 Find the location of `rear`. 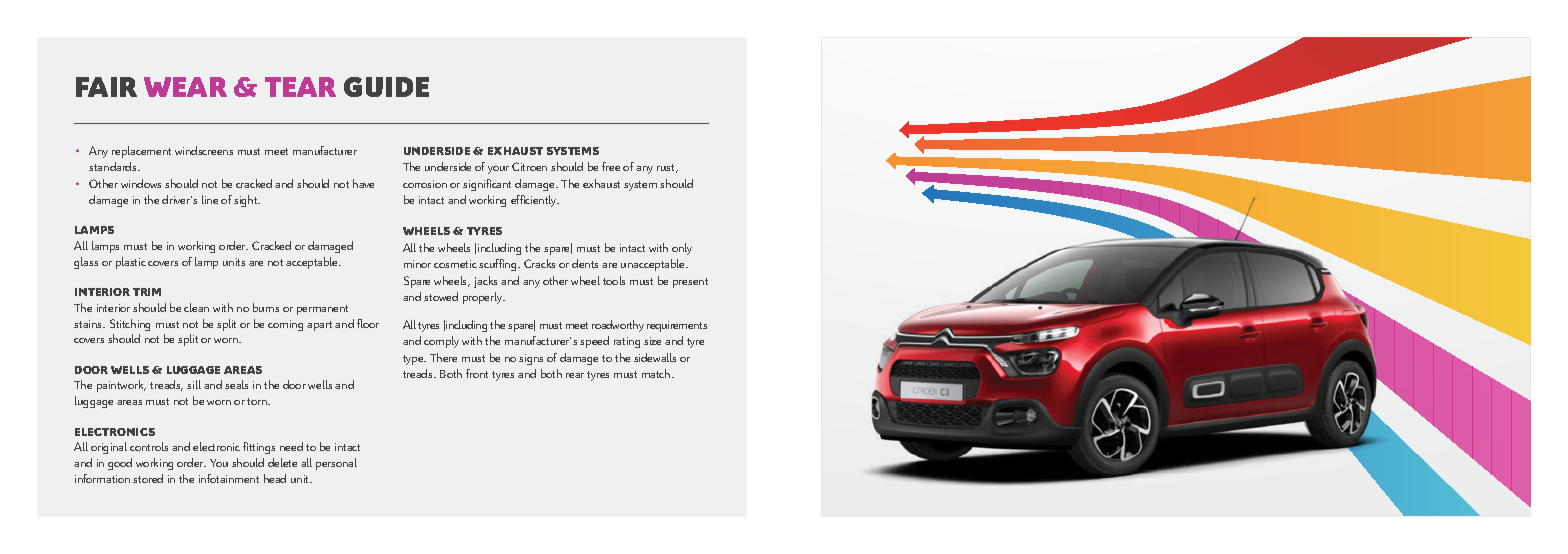

rear is located at coordinates (575, 375).
